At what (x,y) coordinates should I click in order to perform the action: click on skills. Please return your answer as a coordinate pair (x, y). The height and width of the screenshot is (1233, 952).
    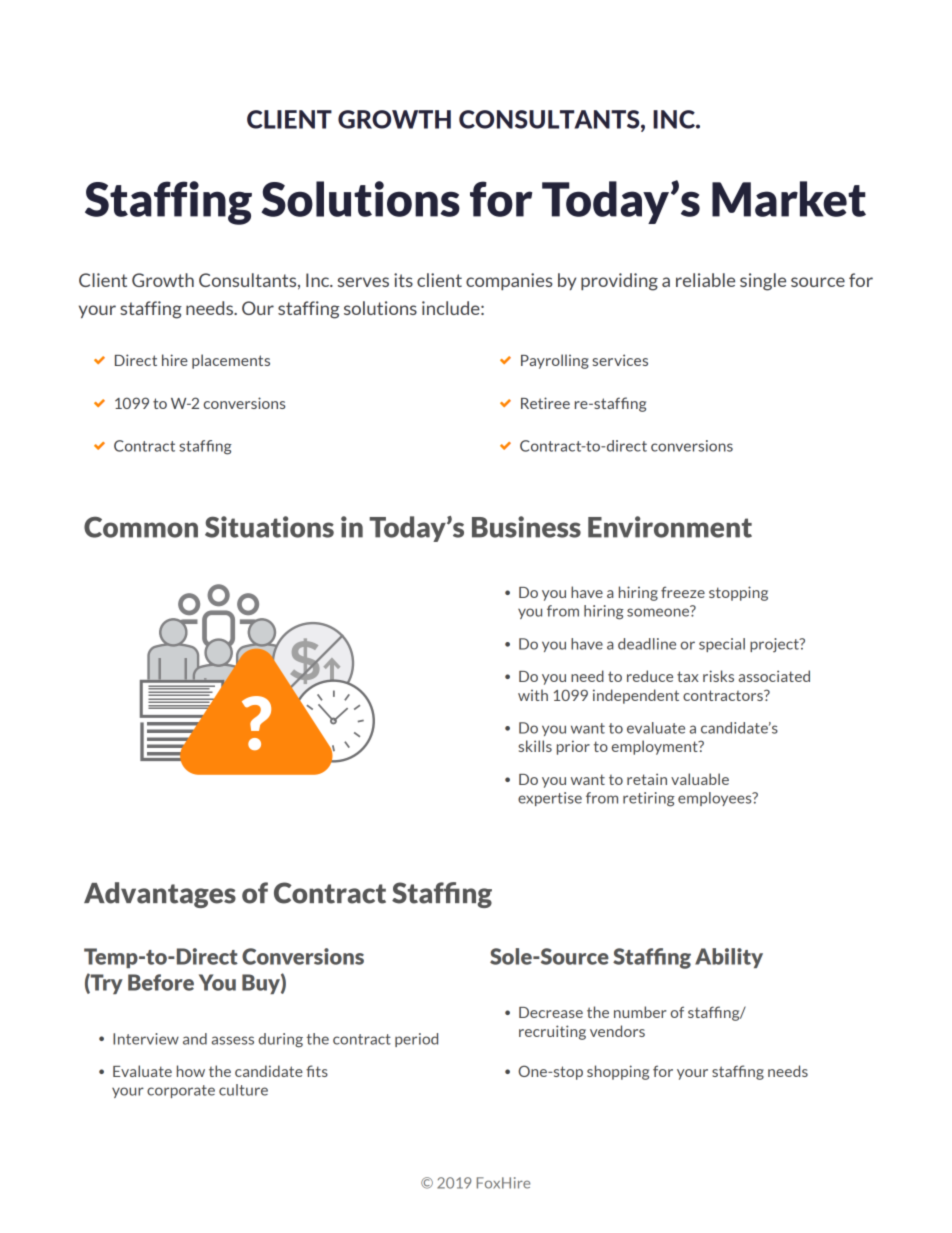
    Looking at the image, I should click on (535, 746).
